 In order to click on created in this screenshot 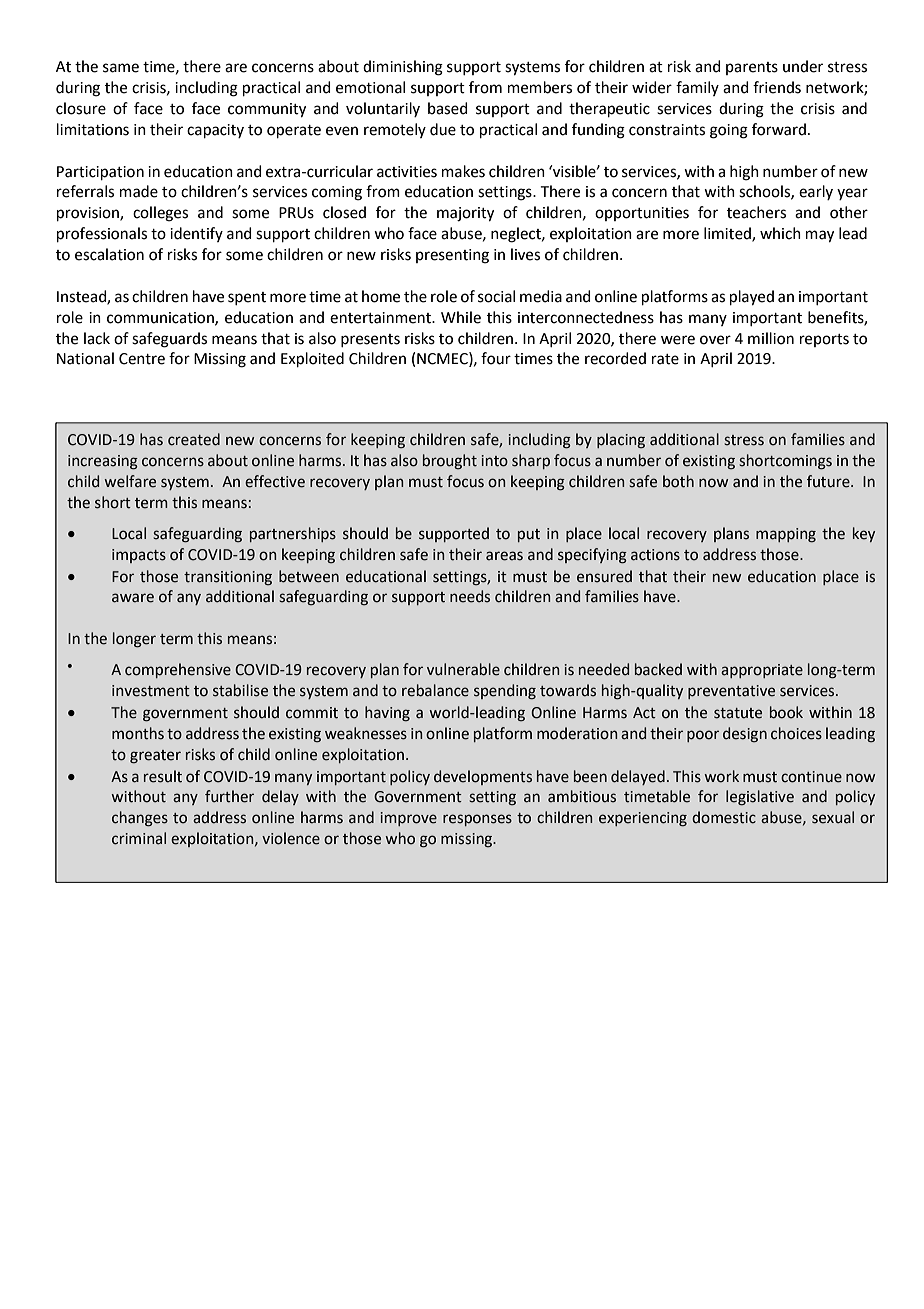, I will do `click(194, 439)`.
